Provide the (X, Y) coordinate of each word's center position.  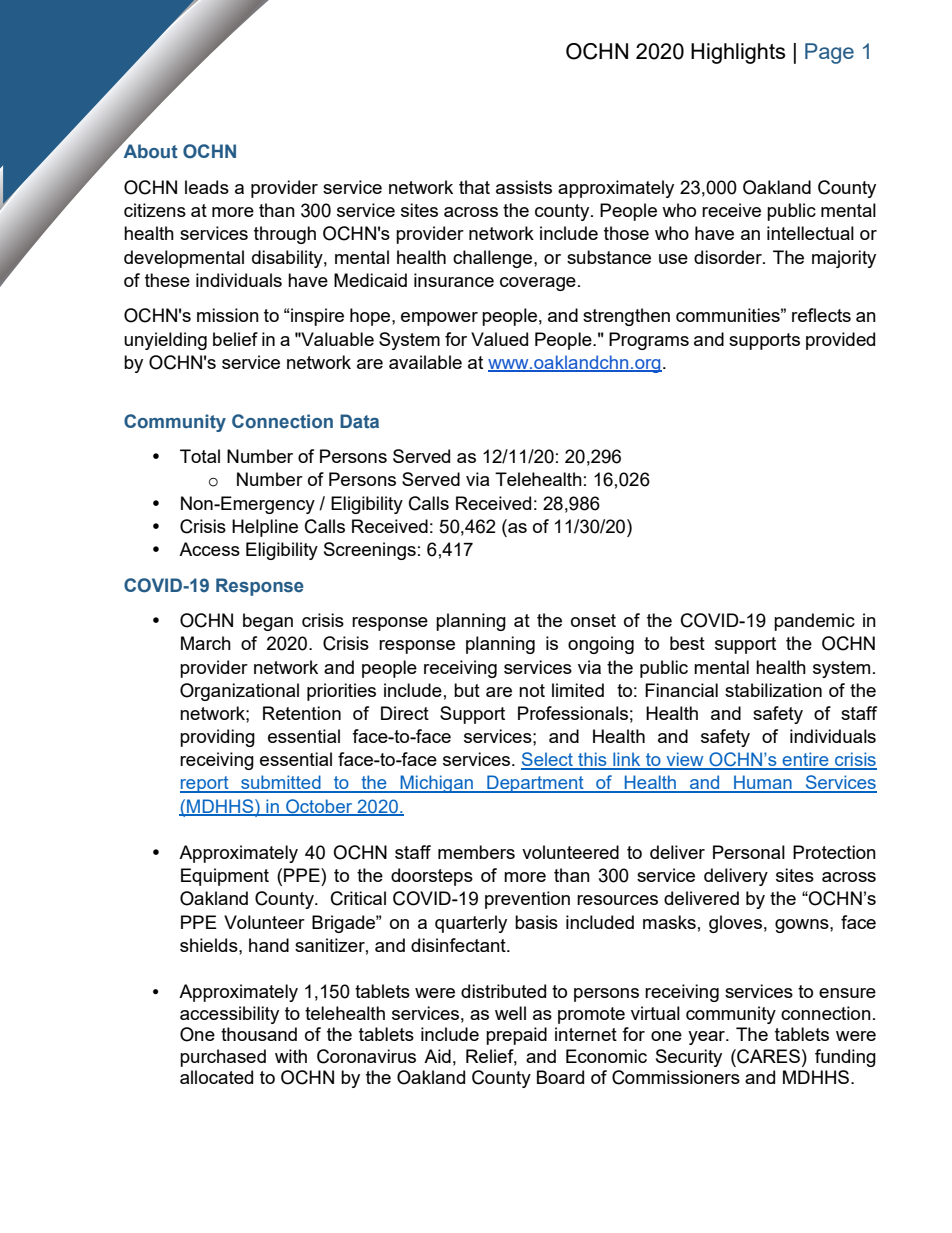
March (206, 643)
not (532, 690)
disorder (729, 257)
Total (200, 456)
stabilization (773, 690)
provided (840, 341)
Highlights (738, 53)
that (474, 187)
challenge (494, 259)
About (149, 151)
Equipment (225, 877)
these (167, 280)
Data (359, 421)
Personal (749, 852)
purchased (223, 1058)
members (476, 852)
